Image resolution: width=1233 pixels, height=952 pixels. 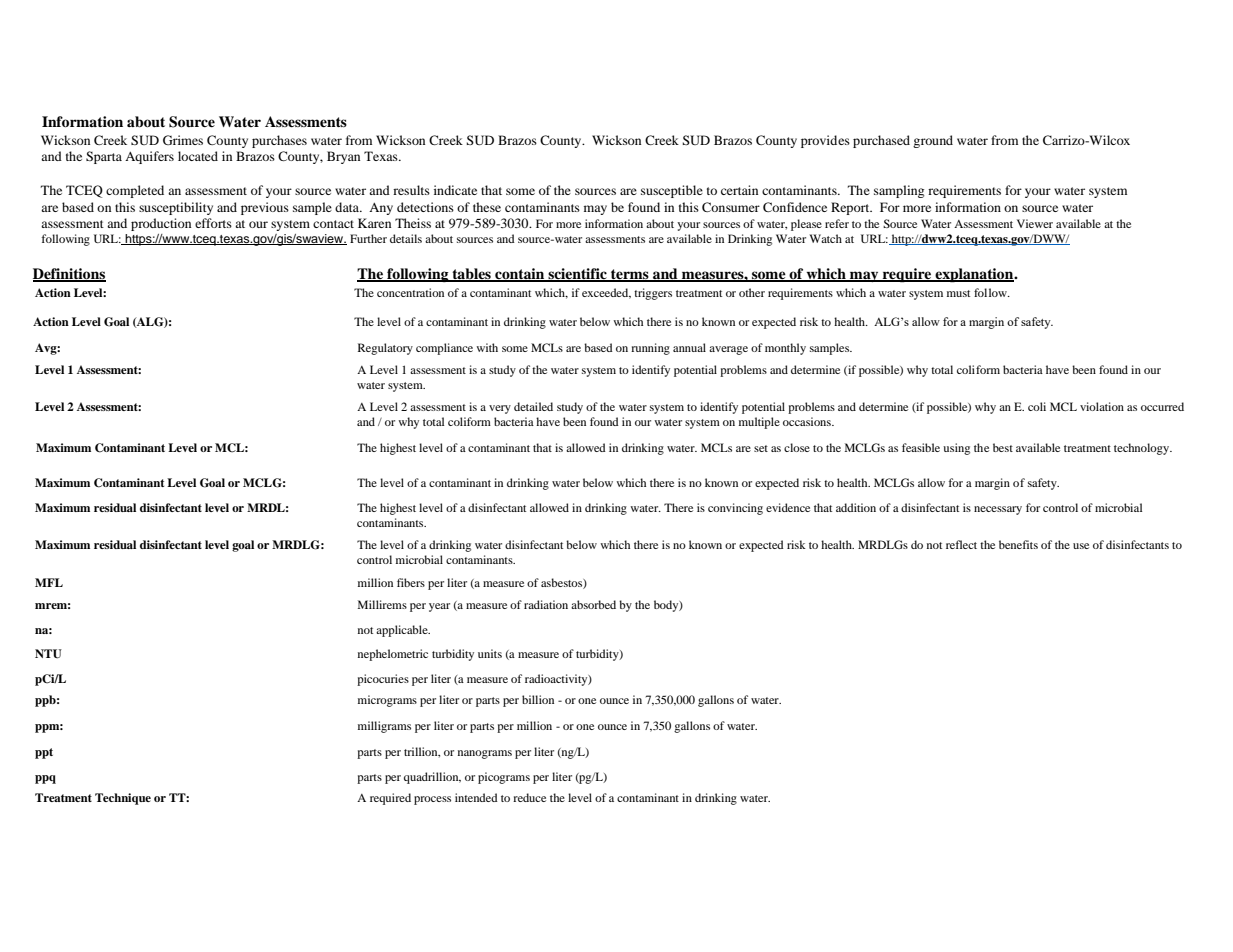 What do you see at coordinates (198, 156) in the screenshot?
I see `located` at bounding box center [198, 156].
